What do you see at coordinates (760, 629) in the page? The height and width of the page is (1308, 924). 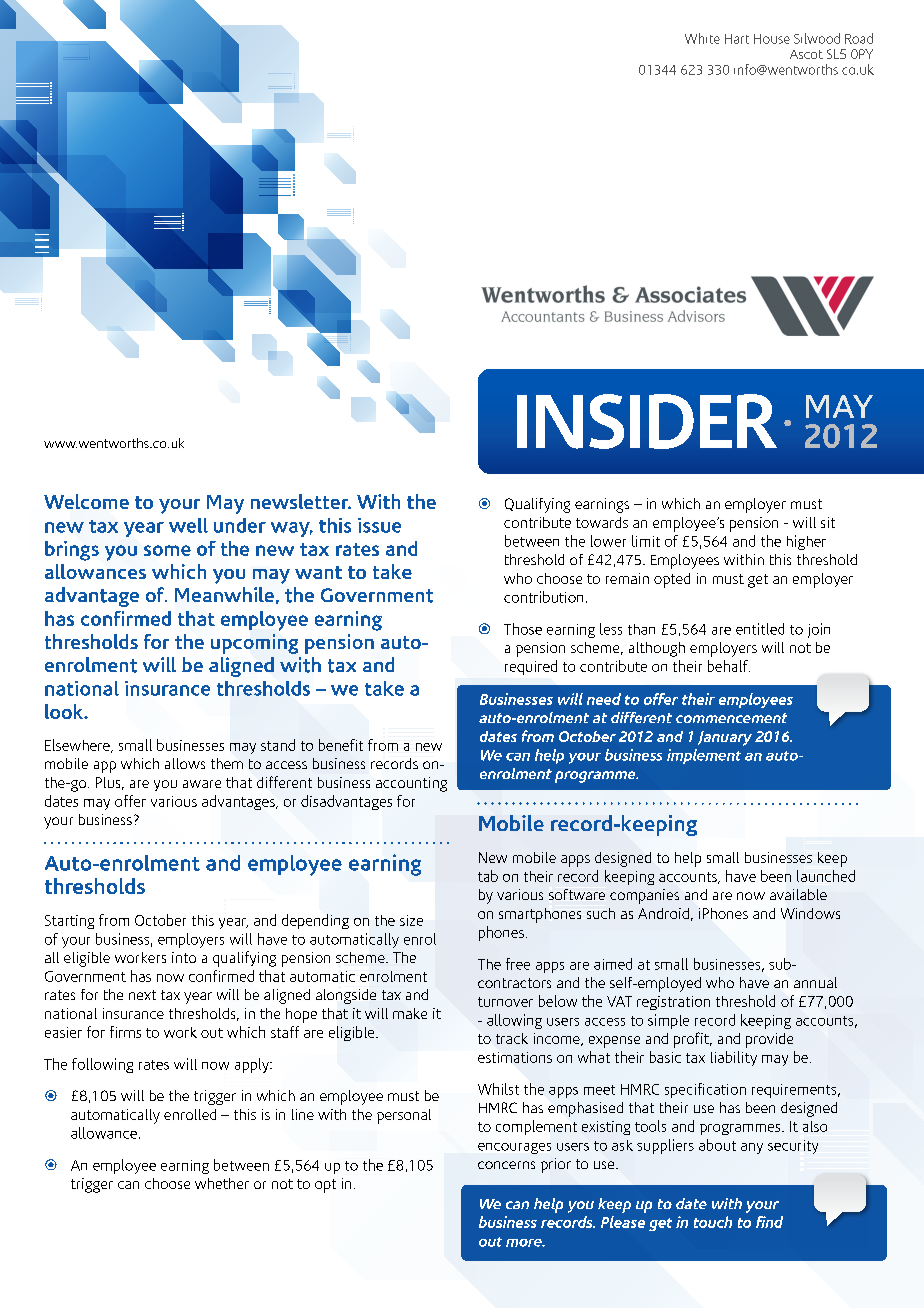 I see `entitled` at bounding box center [760, 629].
